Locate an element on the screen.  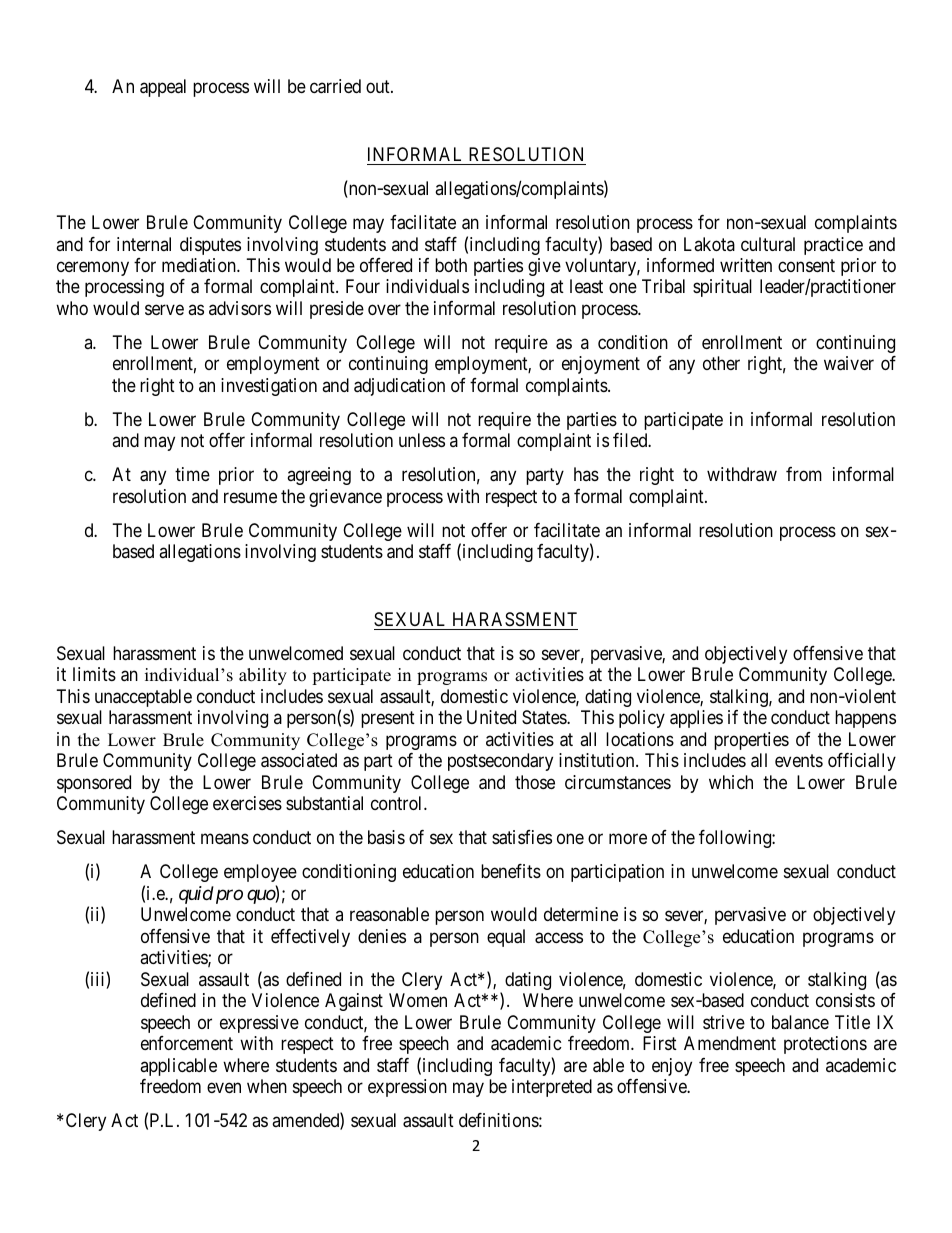
grievance is located at coordinates (345, 498).
